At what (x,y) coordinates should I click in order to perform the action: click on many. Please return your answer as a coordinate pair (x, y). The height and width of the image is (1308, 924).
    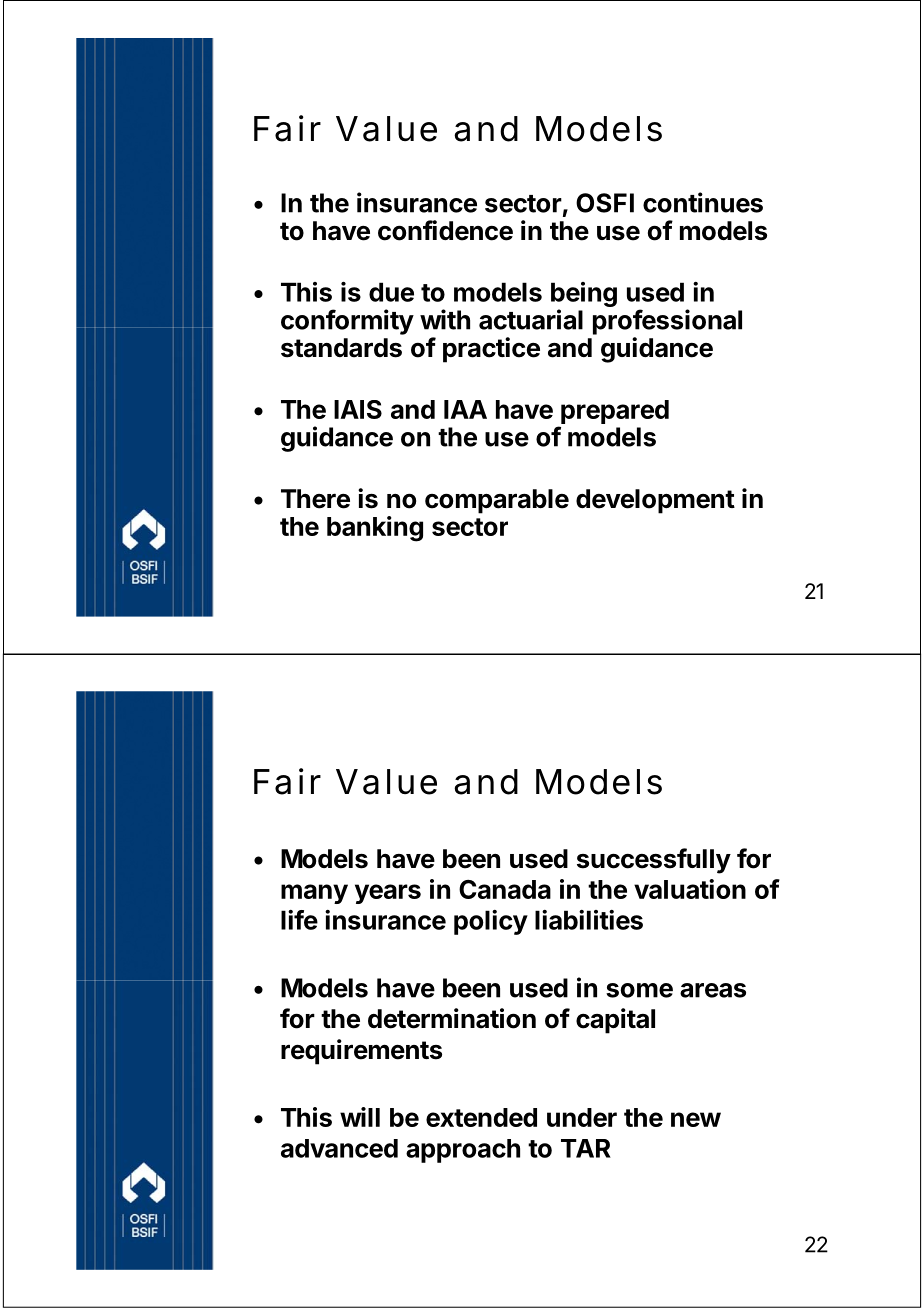
    Looking at the image, I should click on (314, 894).
